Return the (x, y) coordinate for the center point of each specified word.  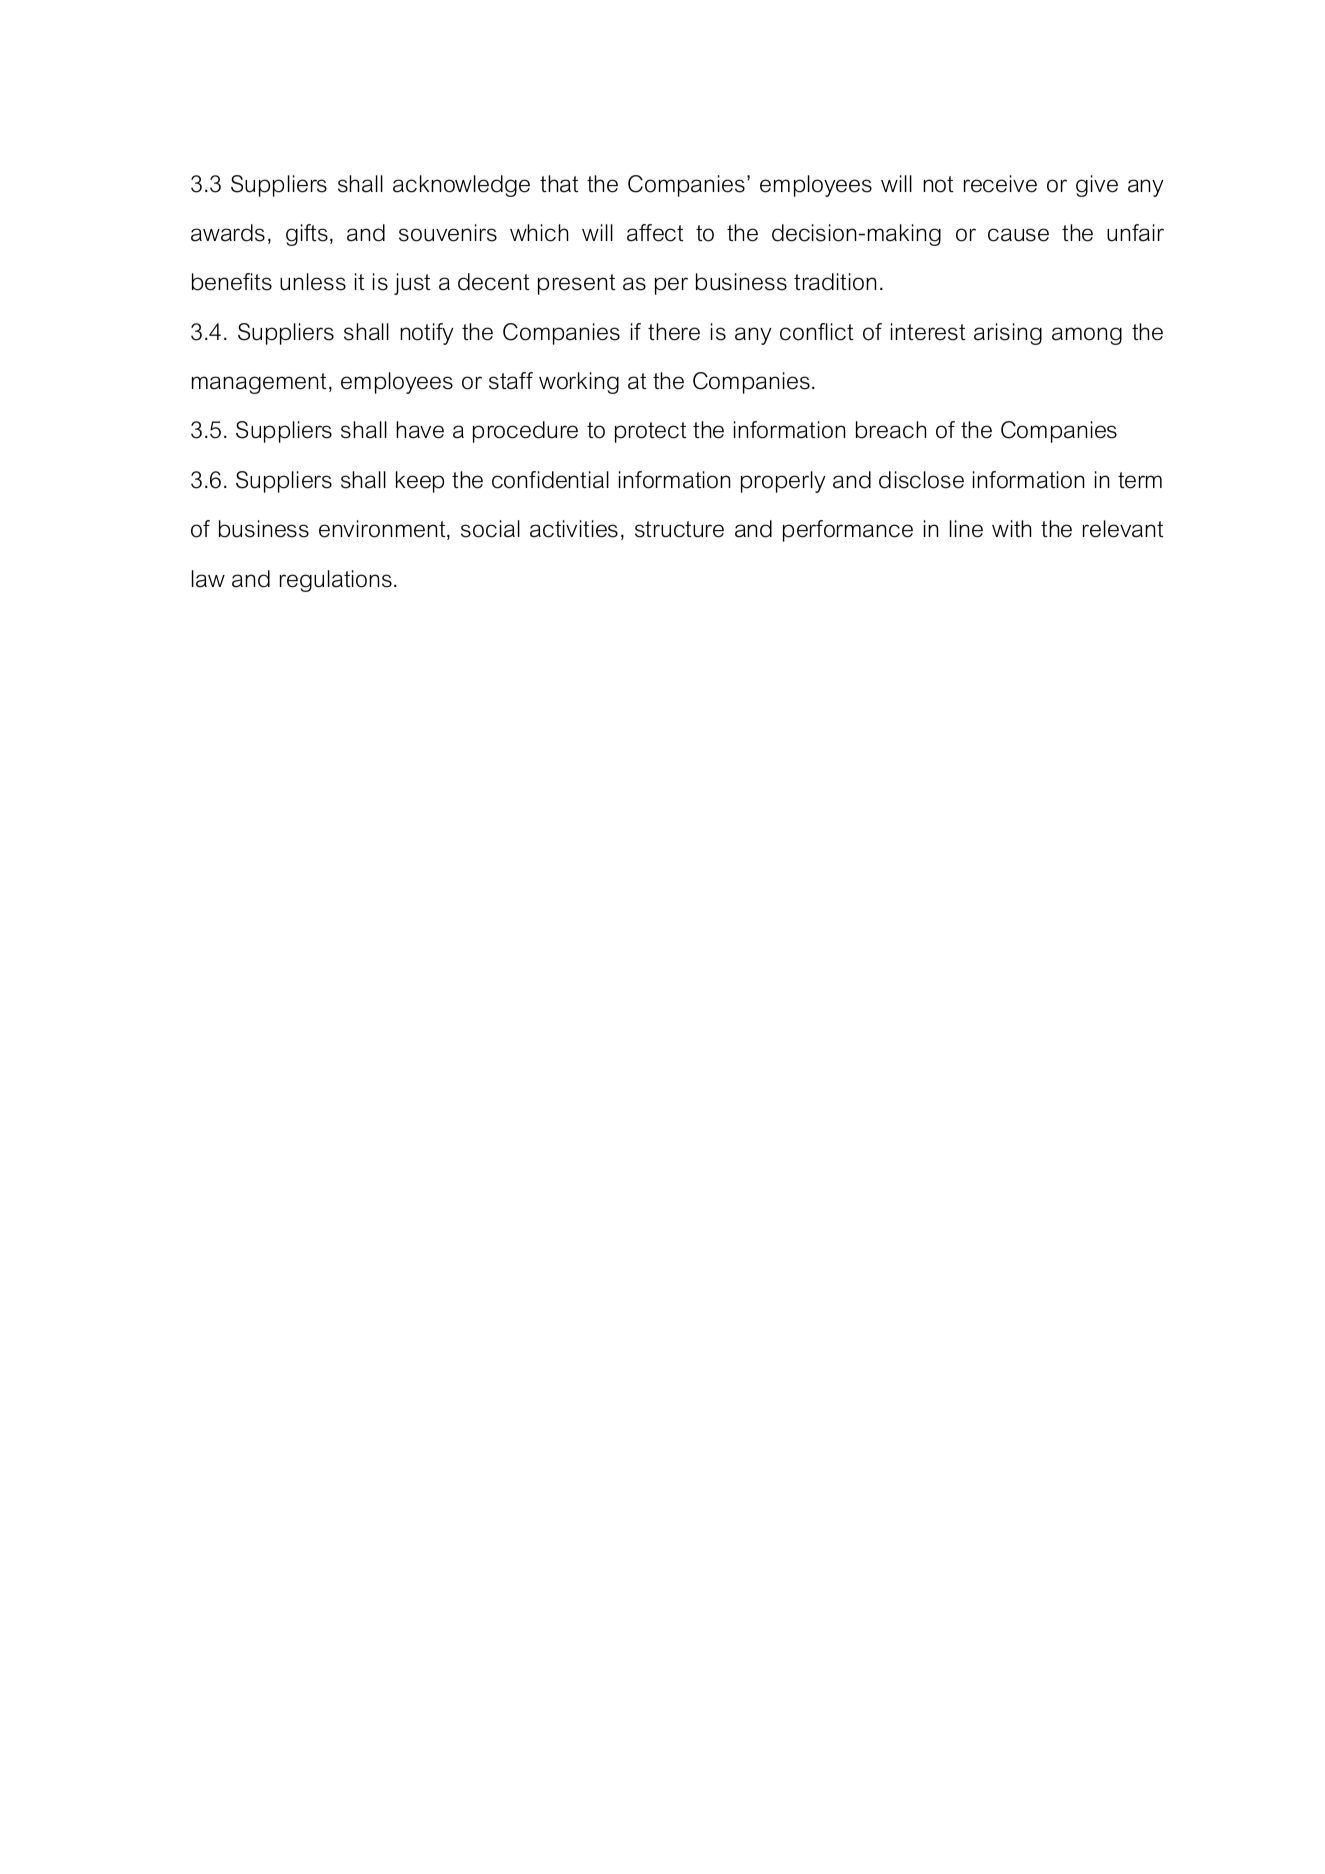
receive (1000, 184)
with (1011, 528)
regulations (336, 581)
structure (679, 529)
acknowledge (461, 186)
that (559, 184)
